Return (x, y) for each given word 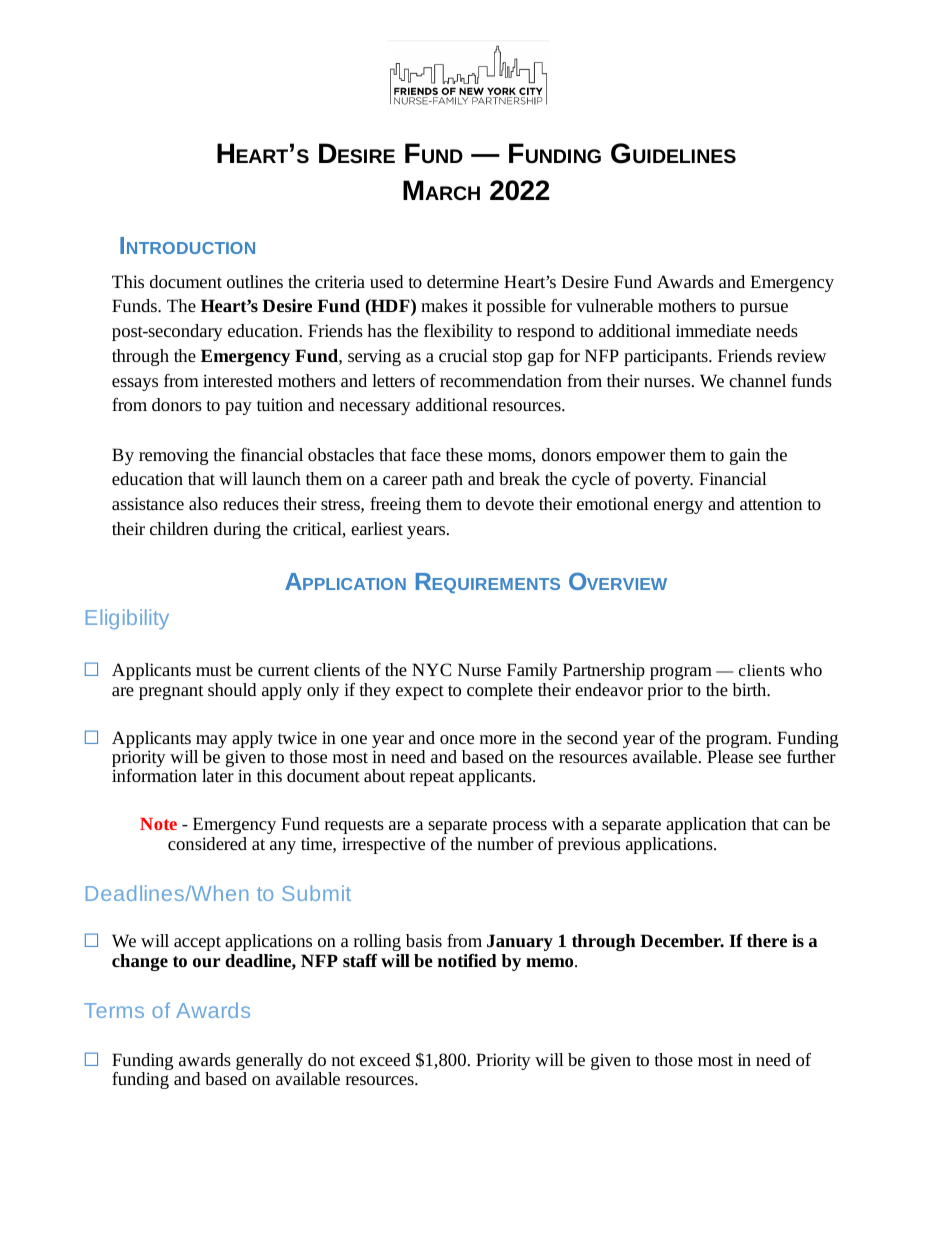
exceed (385, 1059)
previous (589, 845)
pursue (764, 309)
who (806, 669)
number (505, 843)
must (214, 670)
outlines (255, 281)
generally (270, 1063)
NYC (431, 669)
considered (207, 843)
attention (771, 503)
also (203, 503)
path (447, 480)
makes (444, 305)
